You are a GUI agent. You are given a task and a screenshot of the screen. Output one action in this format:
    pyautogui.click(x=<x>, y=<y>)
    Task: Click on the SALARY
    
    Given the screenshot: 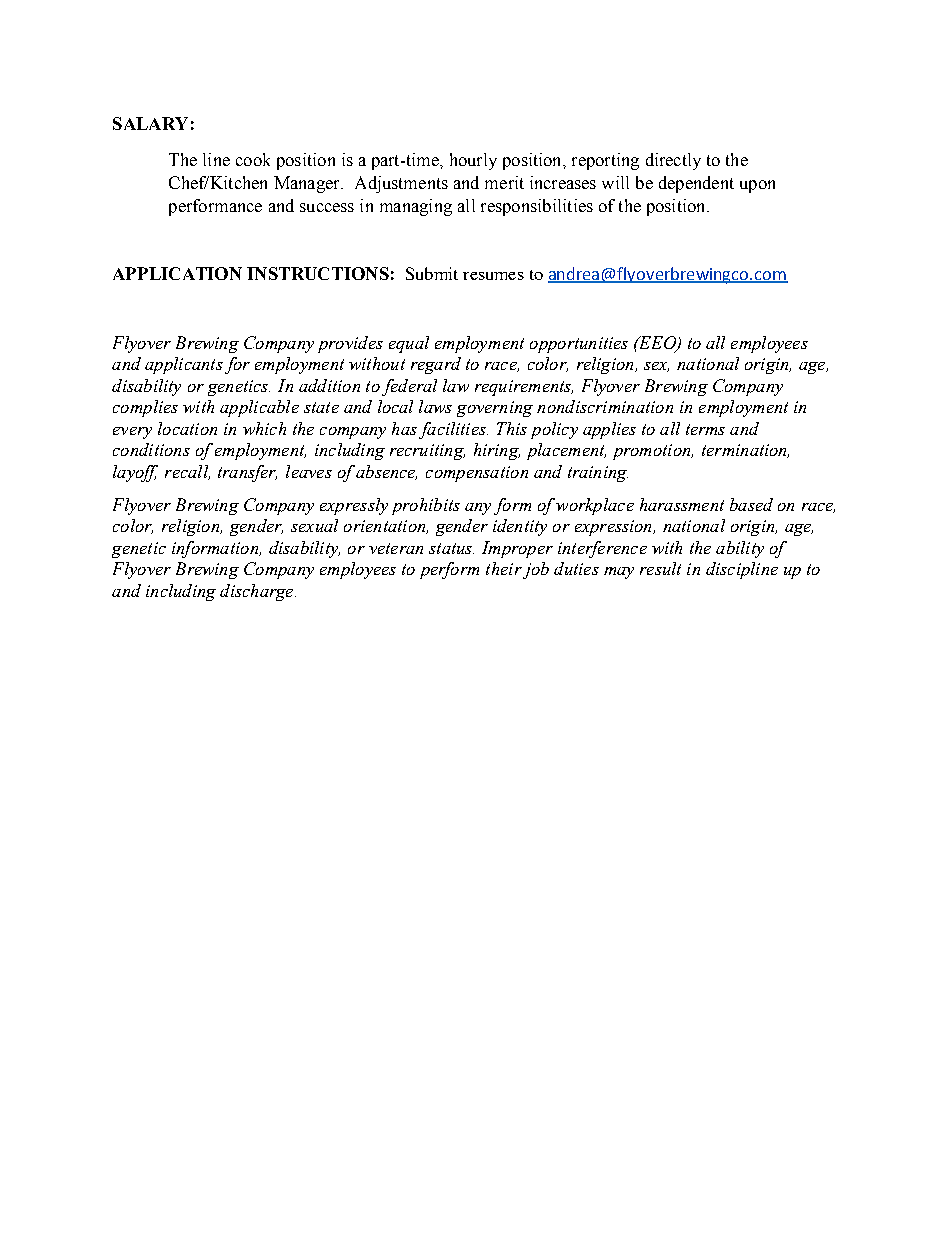 What is the action you would take?
    pyautogui.click(x=150, y=123)
